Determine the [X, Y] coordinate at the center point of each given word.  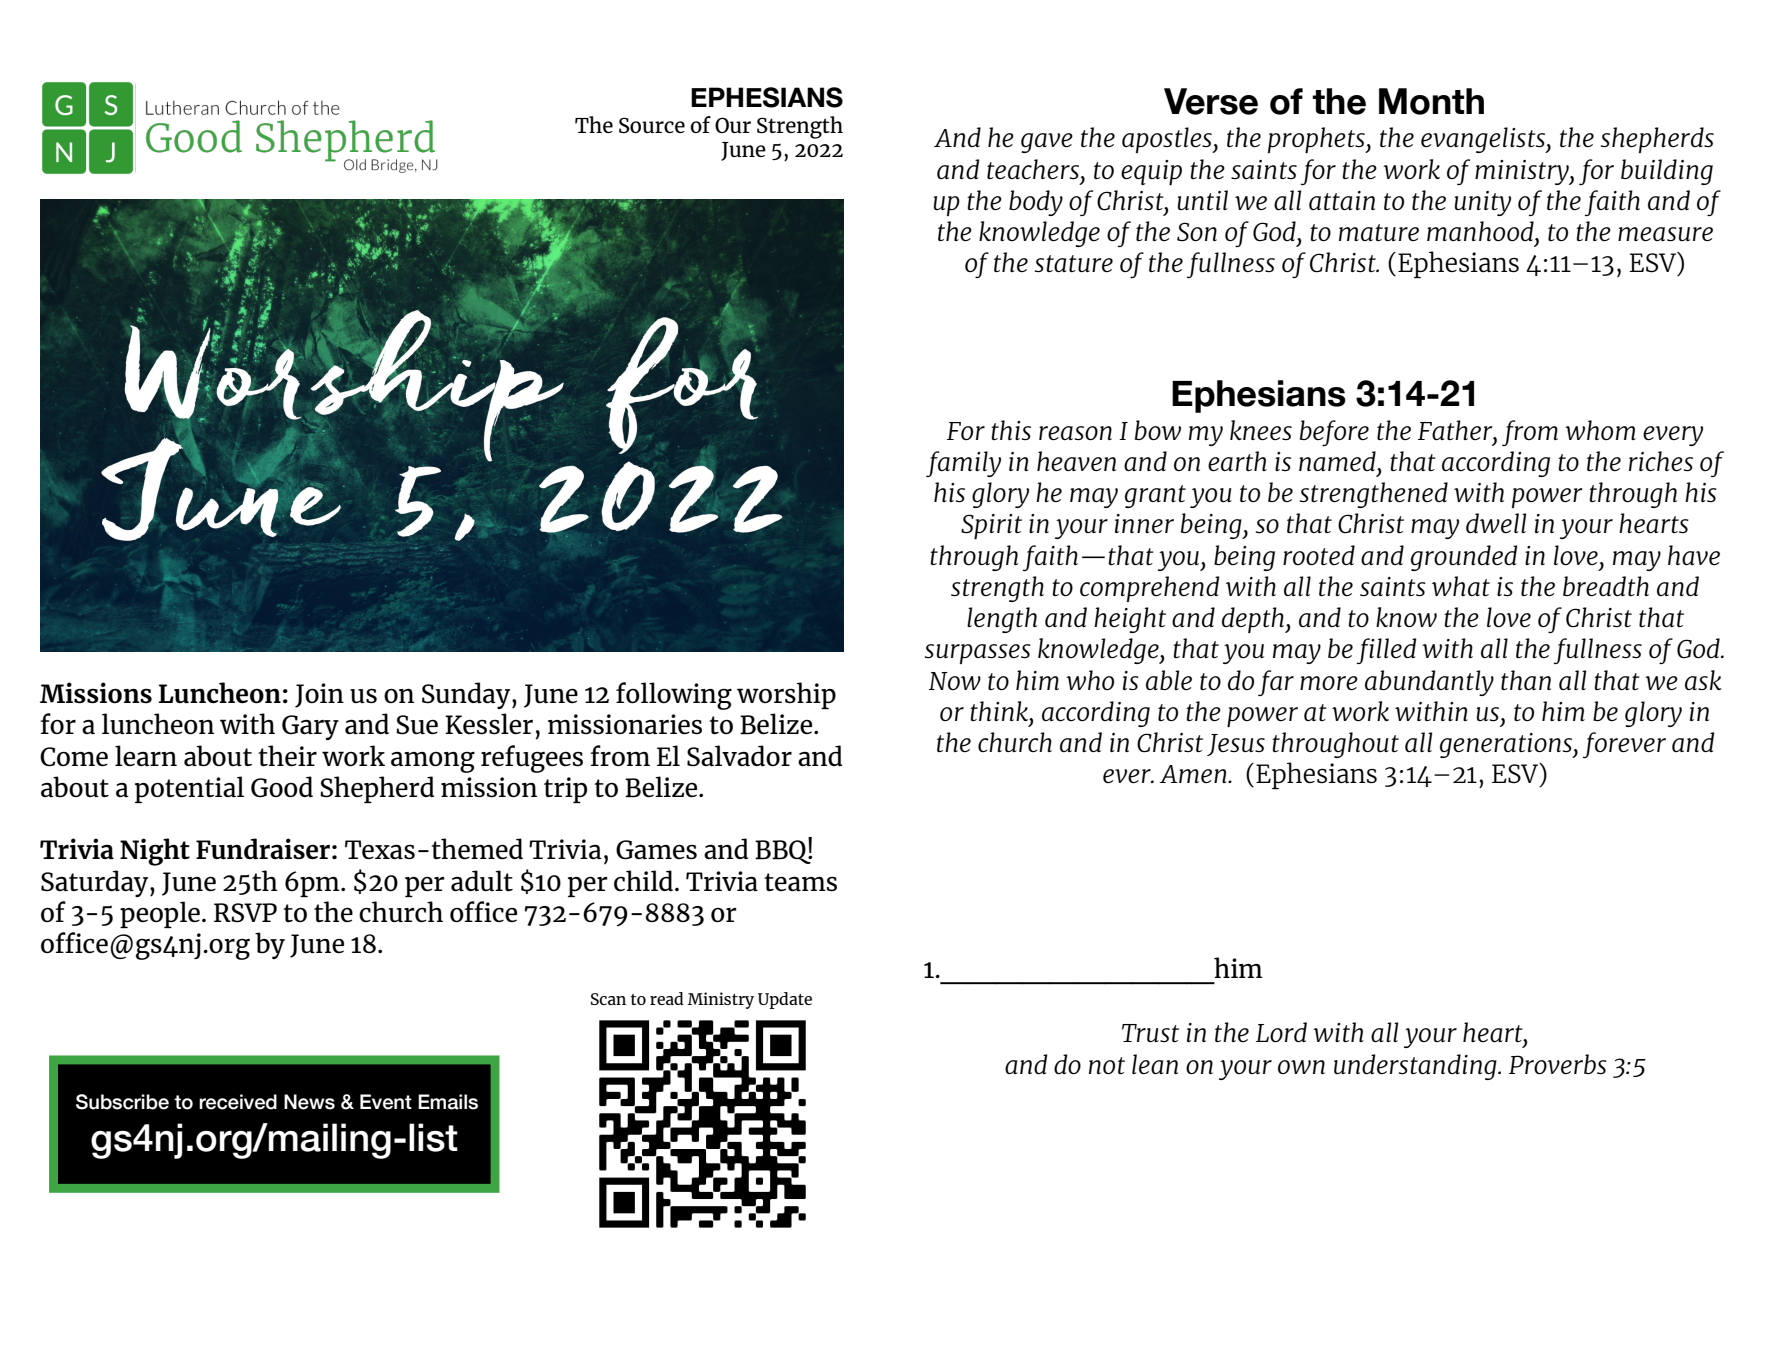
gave [1047, 143]
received [238, 1102]
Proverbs [1558, 1064]
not [1107, 1065]
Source [652, 125]
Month [1431, 101]
